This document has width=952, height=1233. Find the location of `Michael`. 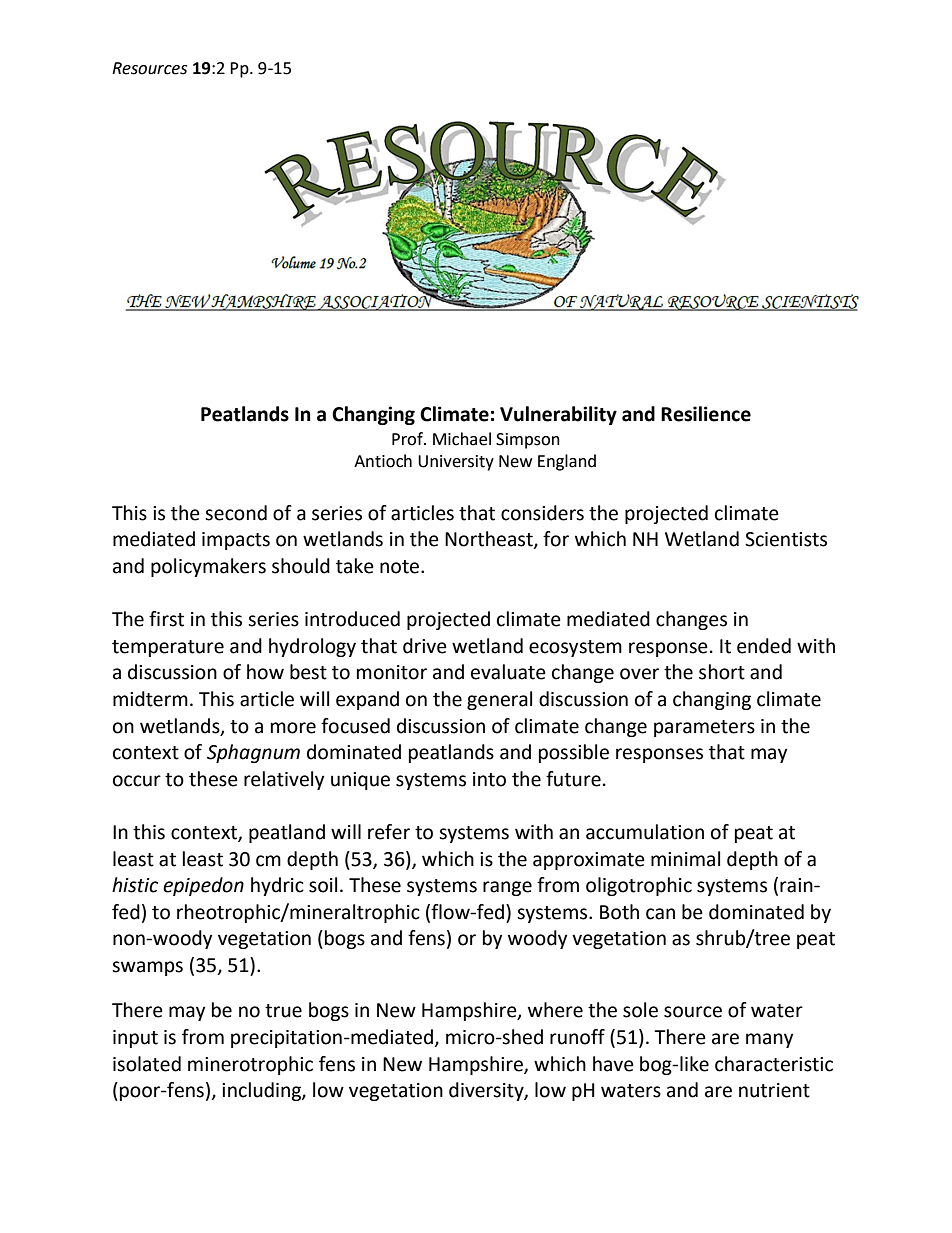

Michael is located at coordinates (462, 439).
